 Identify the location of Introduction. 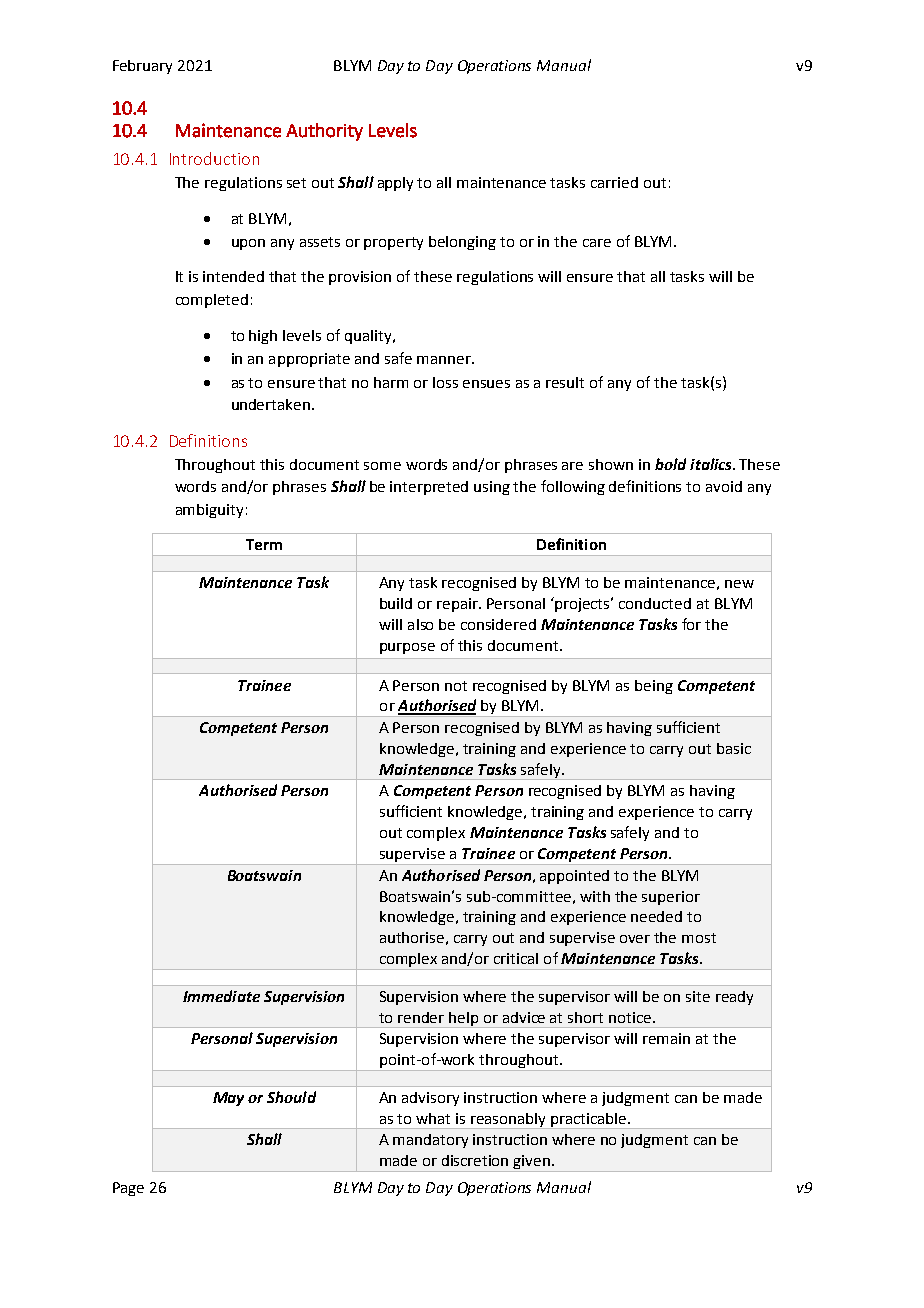
(214, 158).
